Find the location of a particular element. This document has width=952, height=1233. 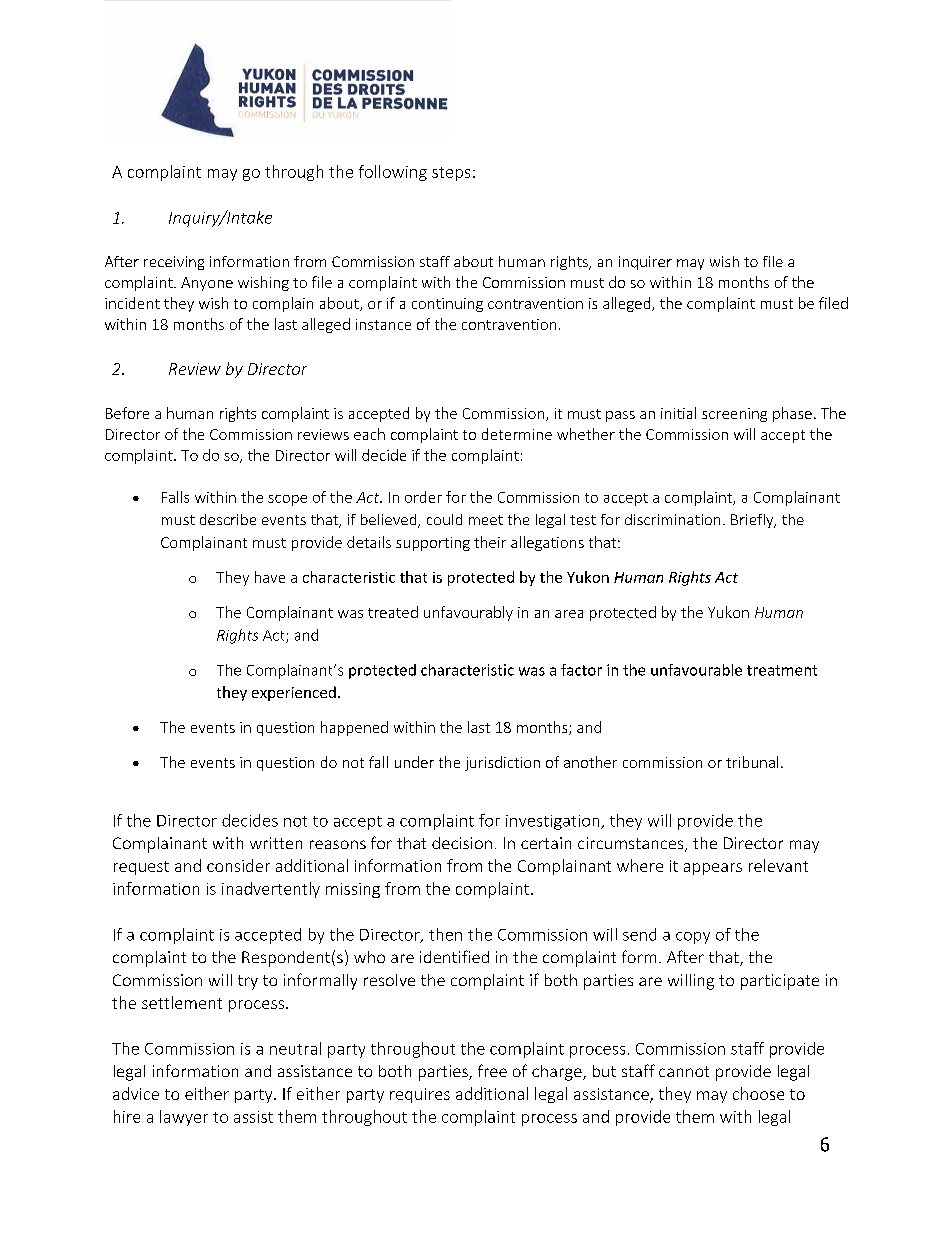

inquirer is located at coordinates (645, 263).
